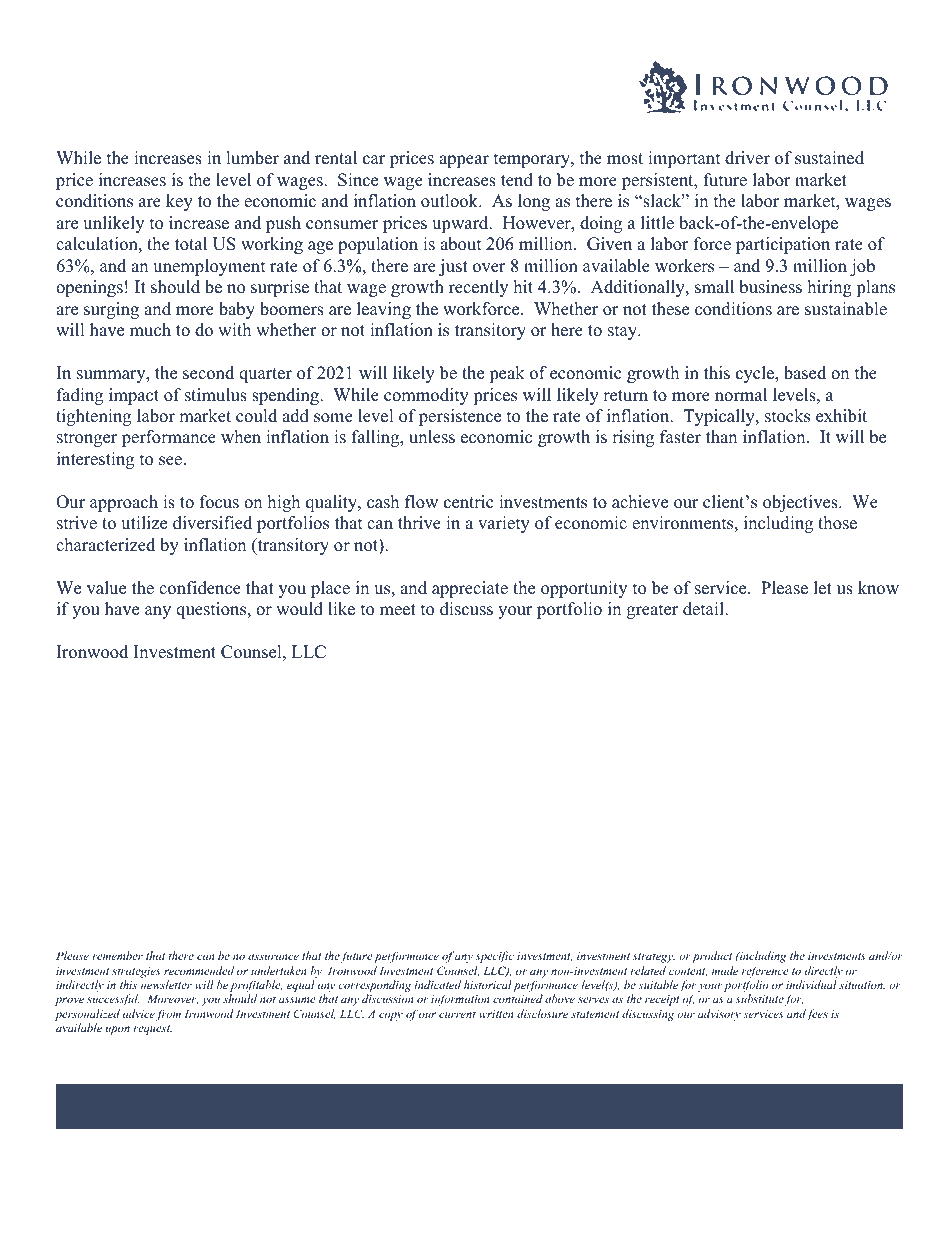 This screenshot has height=1233, width=952. I want to click on driver, so click(747, 158).
